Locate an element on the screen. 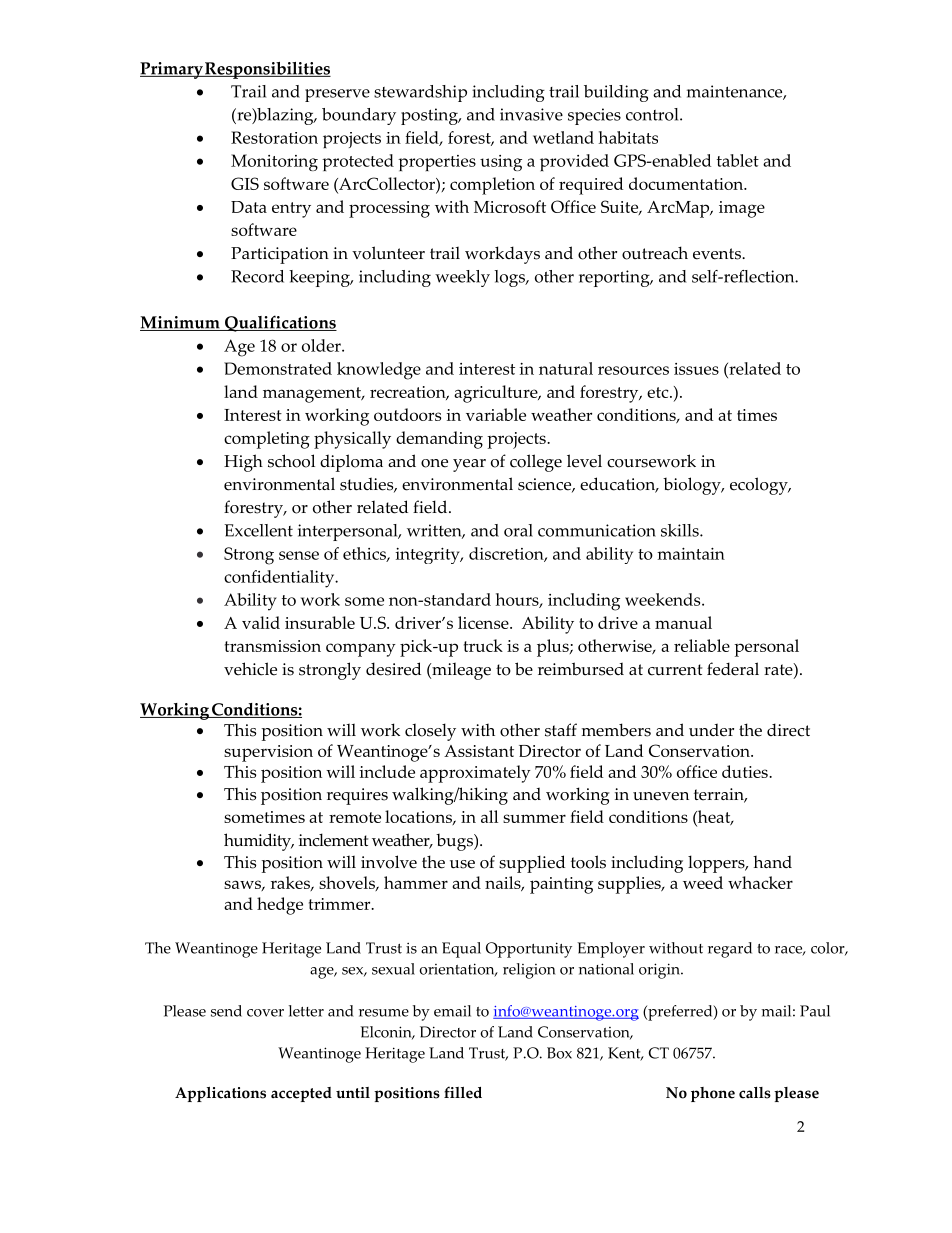  calls is located at coordinates (755, 1093).
